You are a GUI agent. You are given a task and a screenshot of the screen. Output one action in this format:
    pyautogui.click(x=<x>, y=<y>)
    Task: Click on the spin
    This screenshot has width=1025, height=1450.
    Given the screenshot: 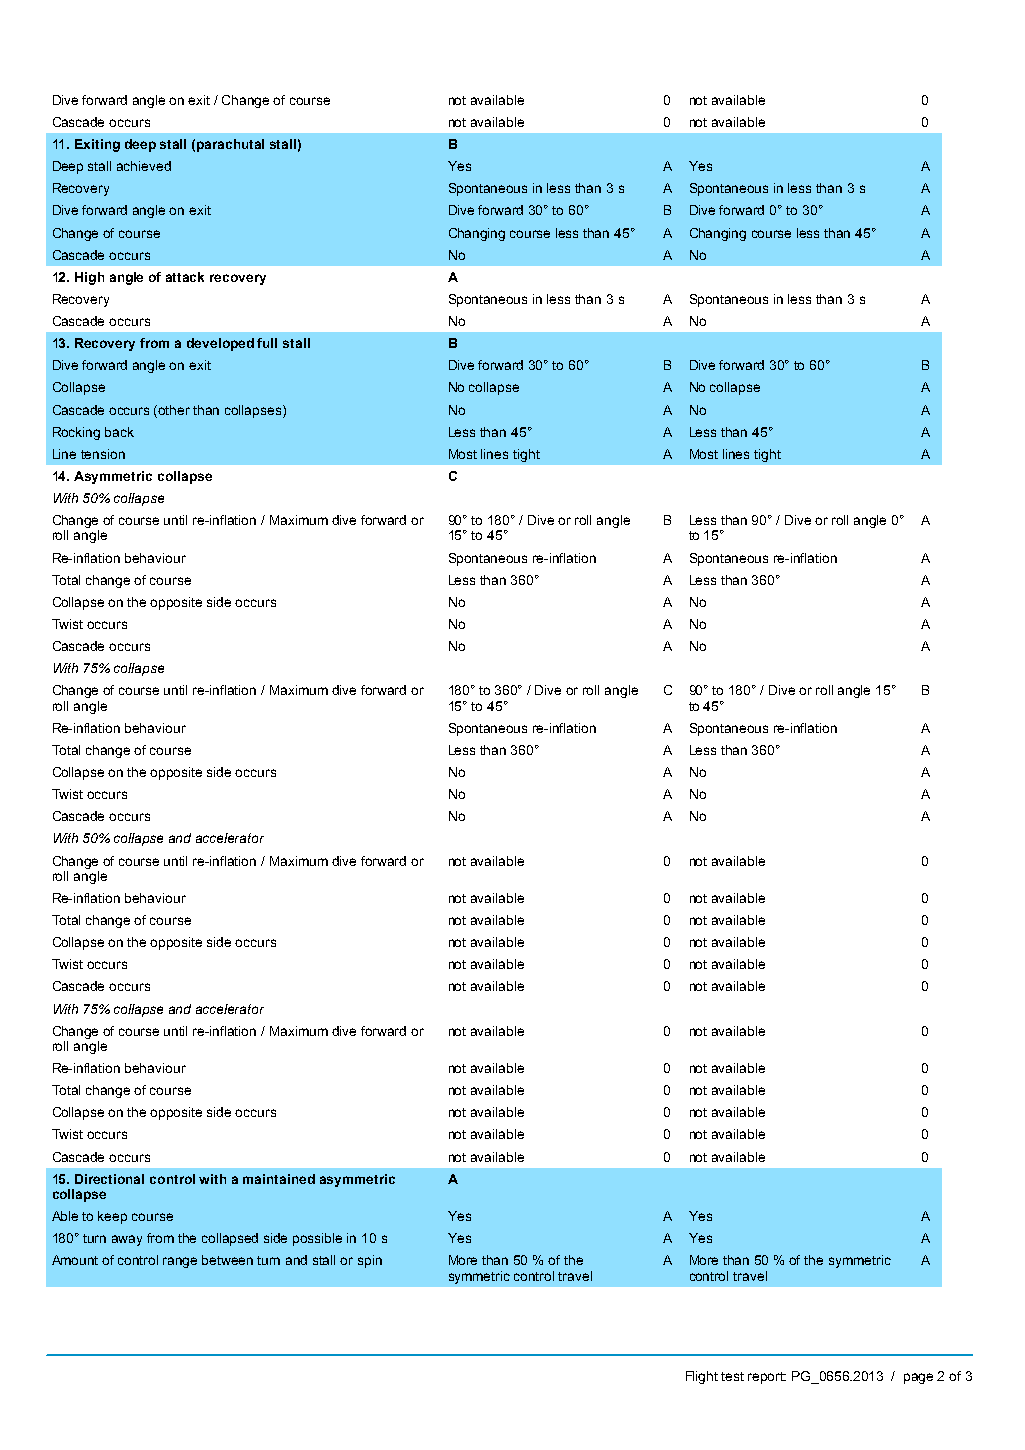 What is the action you would take?
    pyautogui.click(x=370, y=1261)
